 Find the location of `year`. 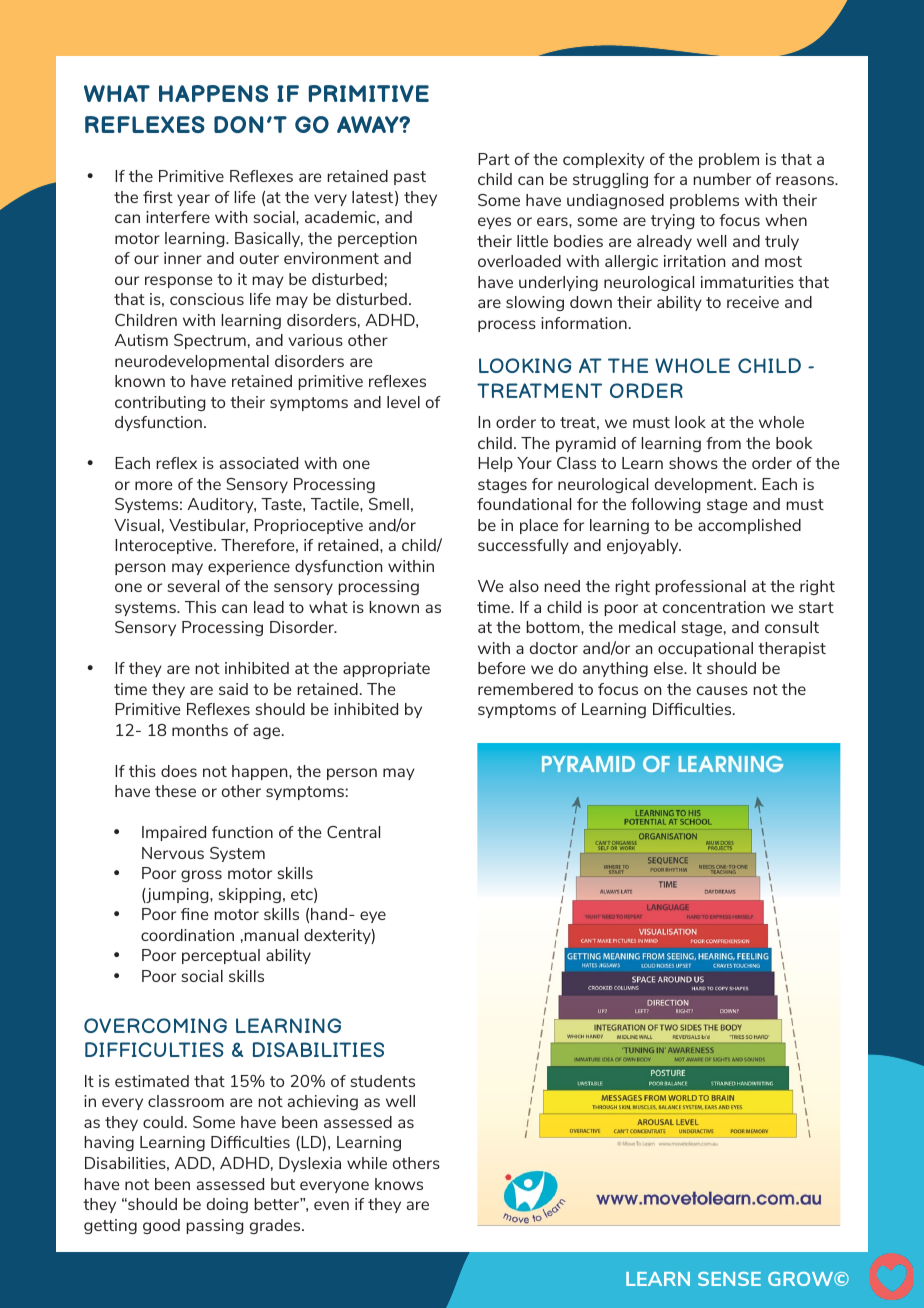

year is located at coordinates (193, 200).
